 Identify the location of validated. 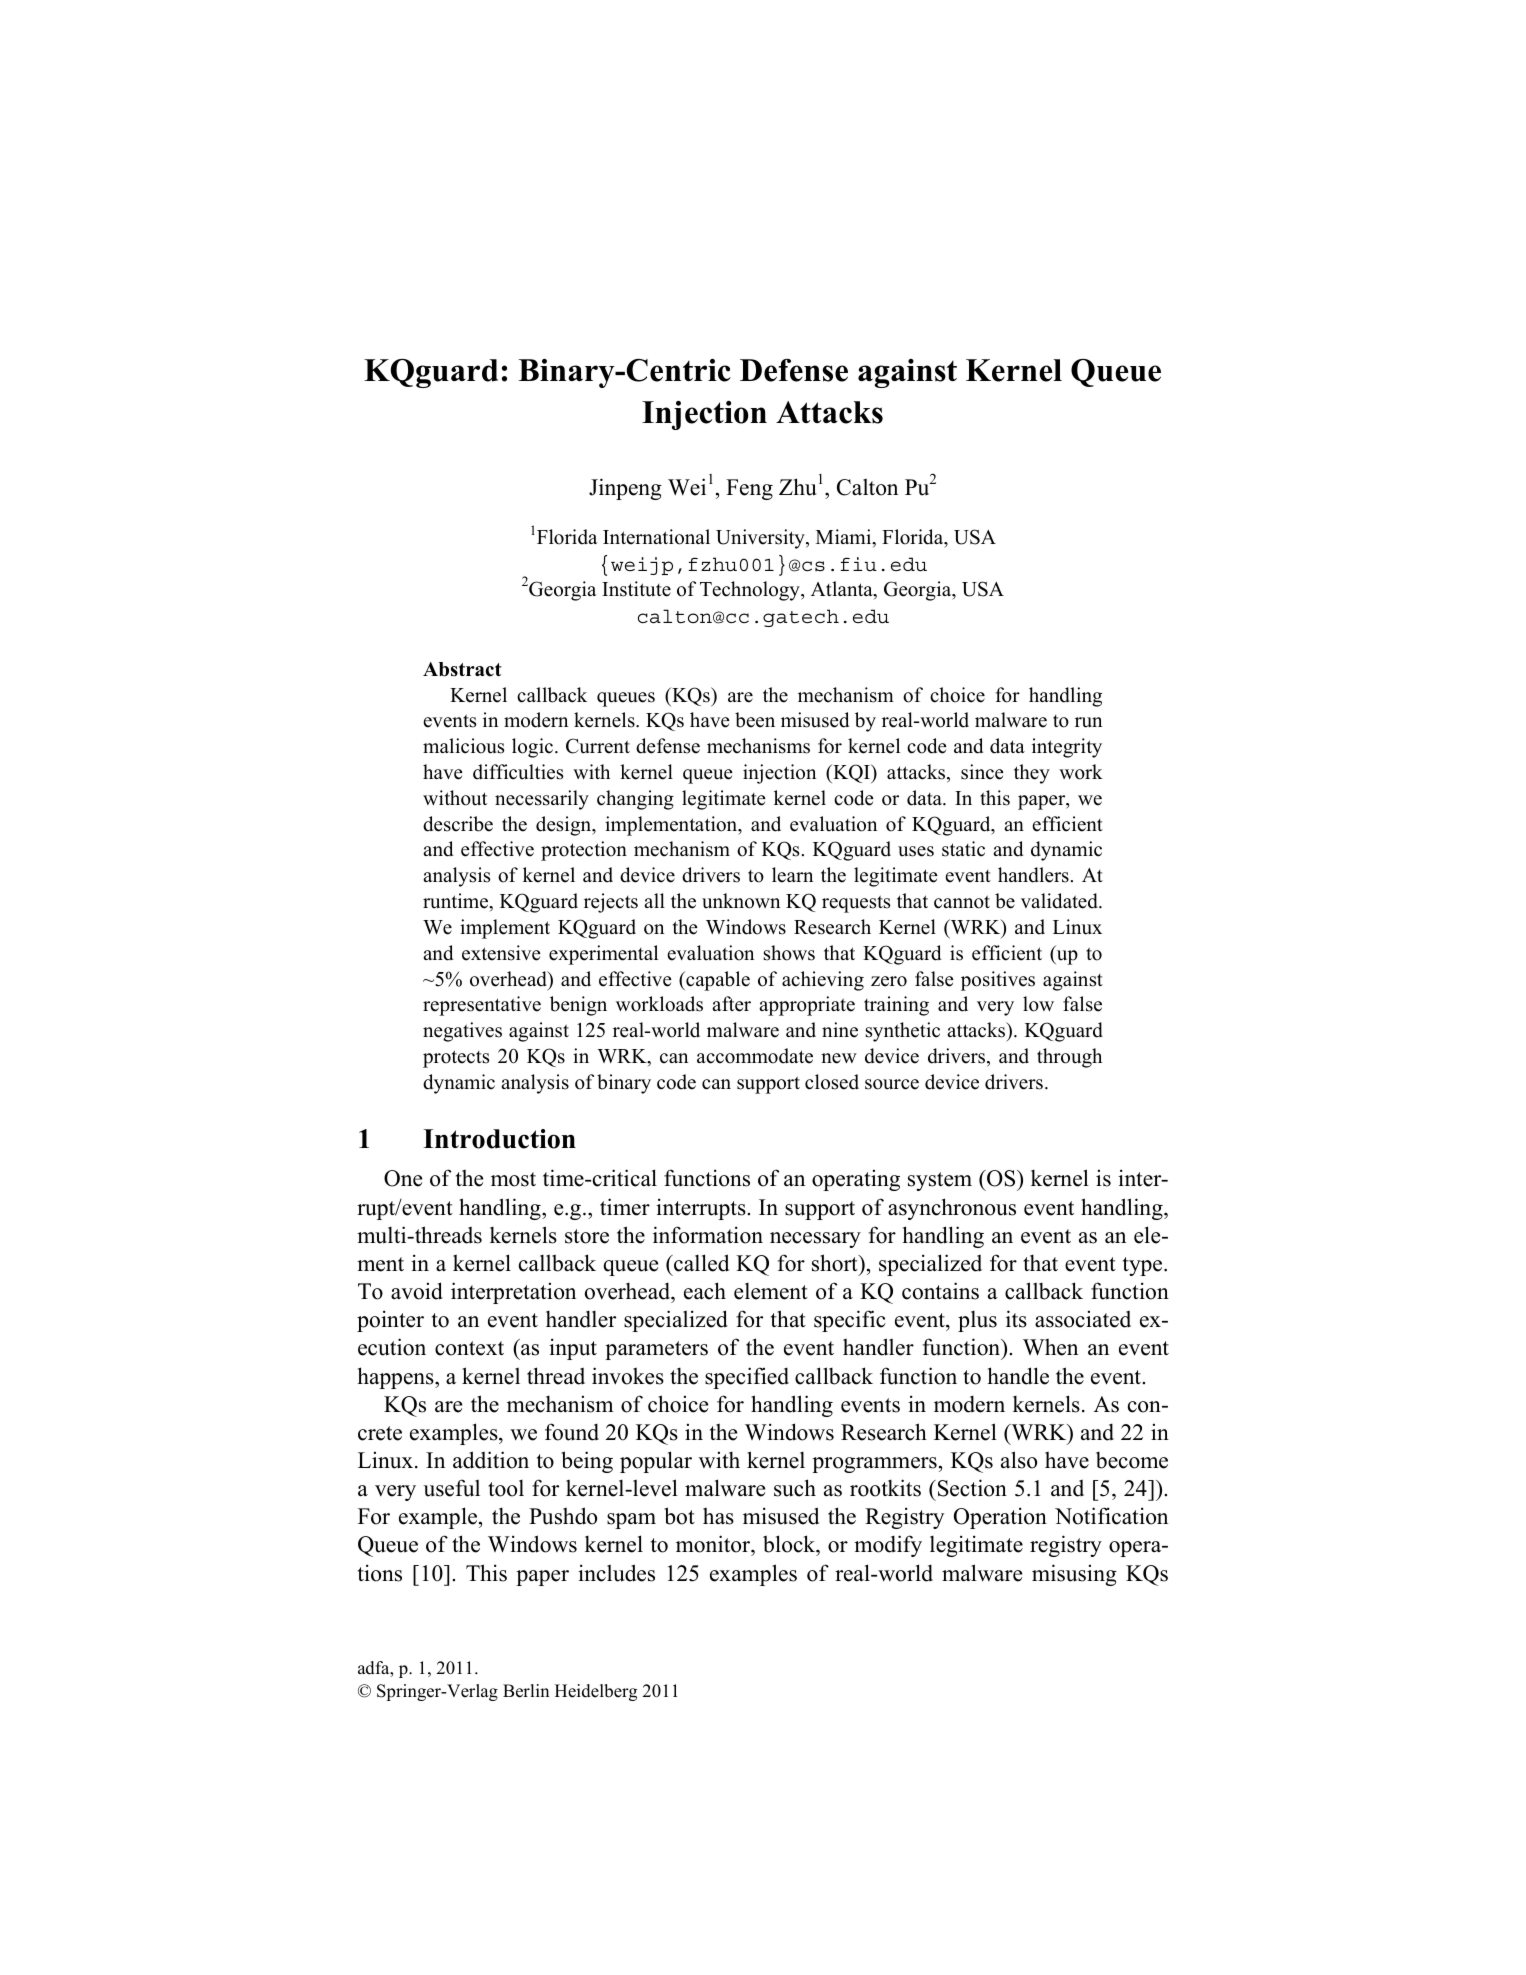
(1060, 901).
